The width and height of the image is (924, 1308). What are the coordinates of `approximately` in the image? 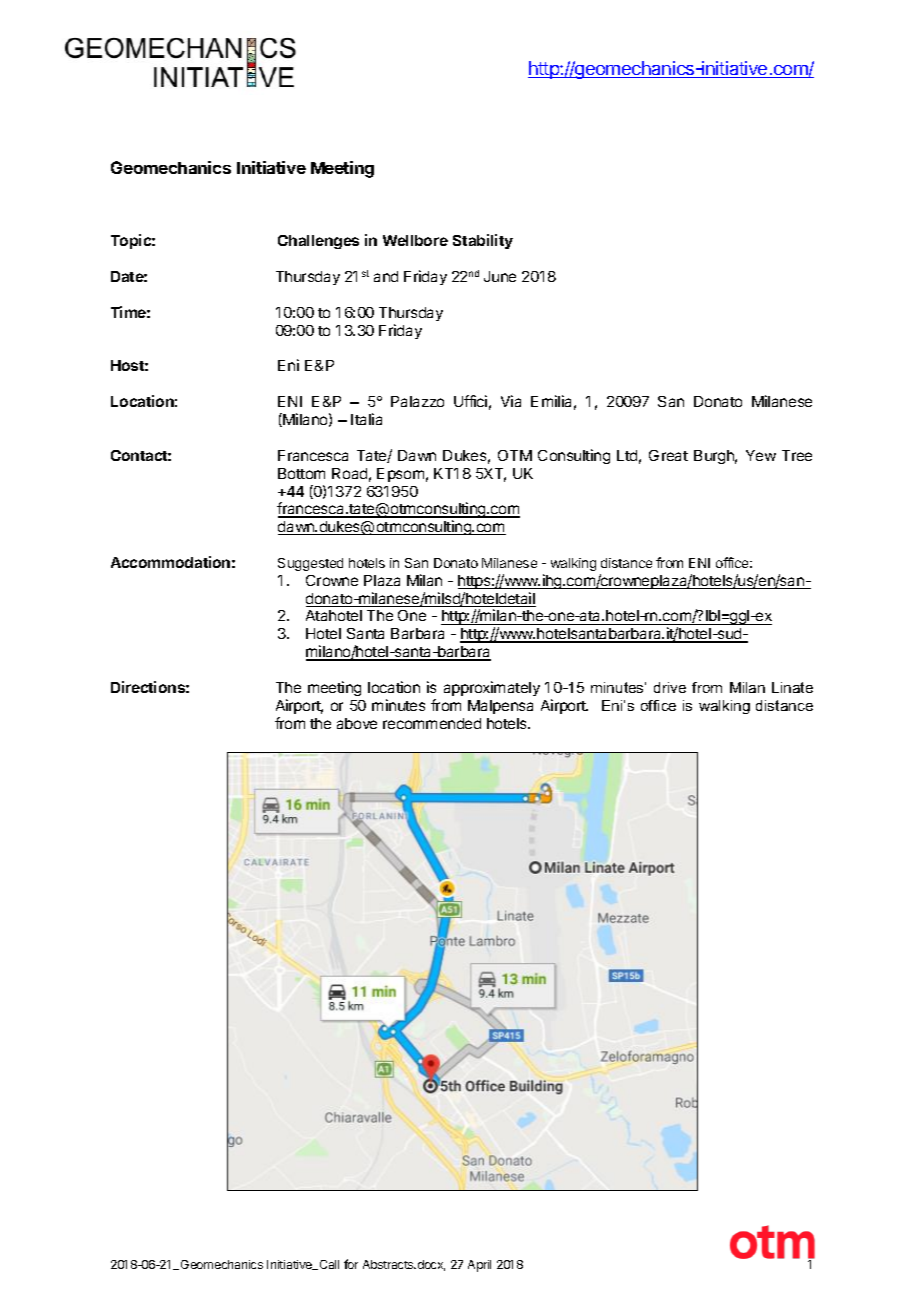 It's located at (492, 688).
